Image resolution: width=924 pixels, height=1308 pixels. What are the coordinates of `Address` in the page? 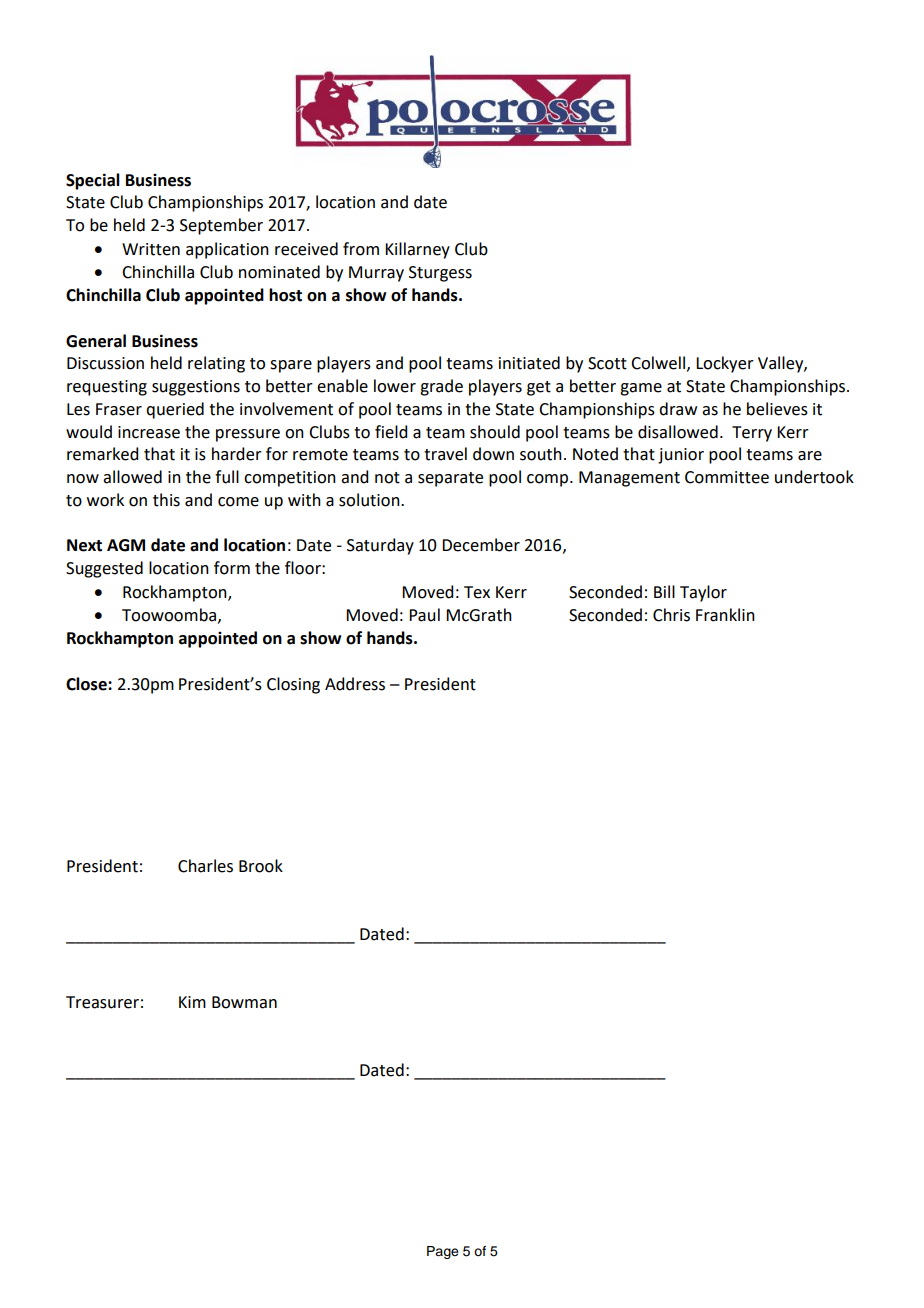 It's located at (355, 684).
